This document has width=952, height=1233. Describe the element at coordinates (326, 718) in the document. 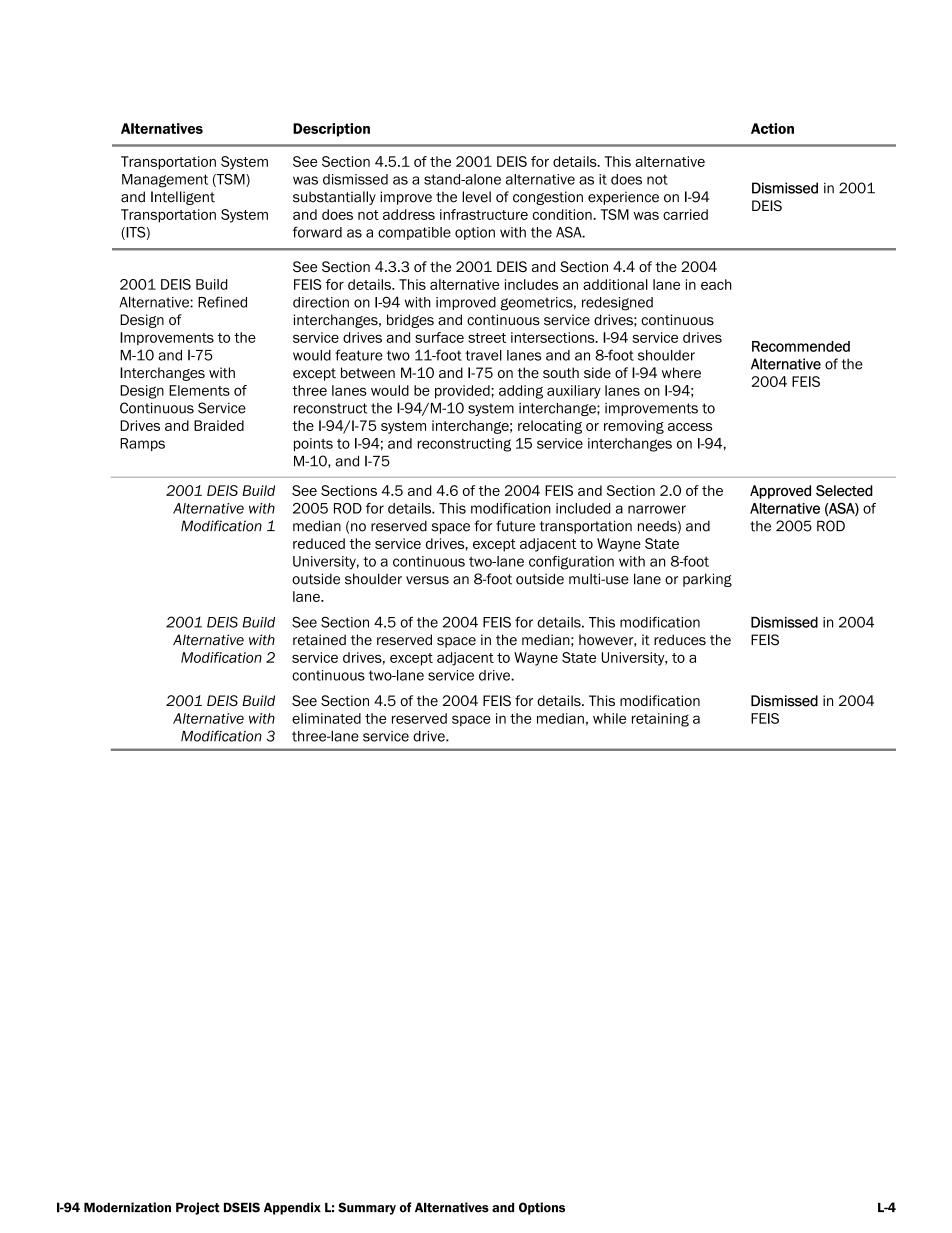

I see `eliminated` at that location.
